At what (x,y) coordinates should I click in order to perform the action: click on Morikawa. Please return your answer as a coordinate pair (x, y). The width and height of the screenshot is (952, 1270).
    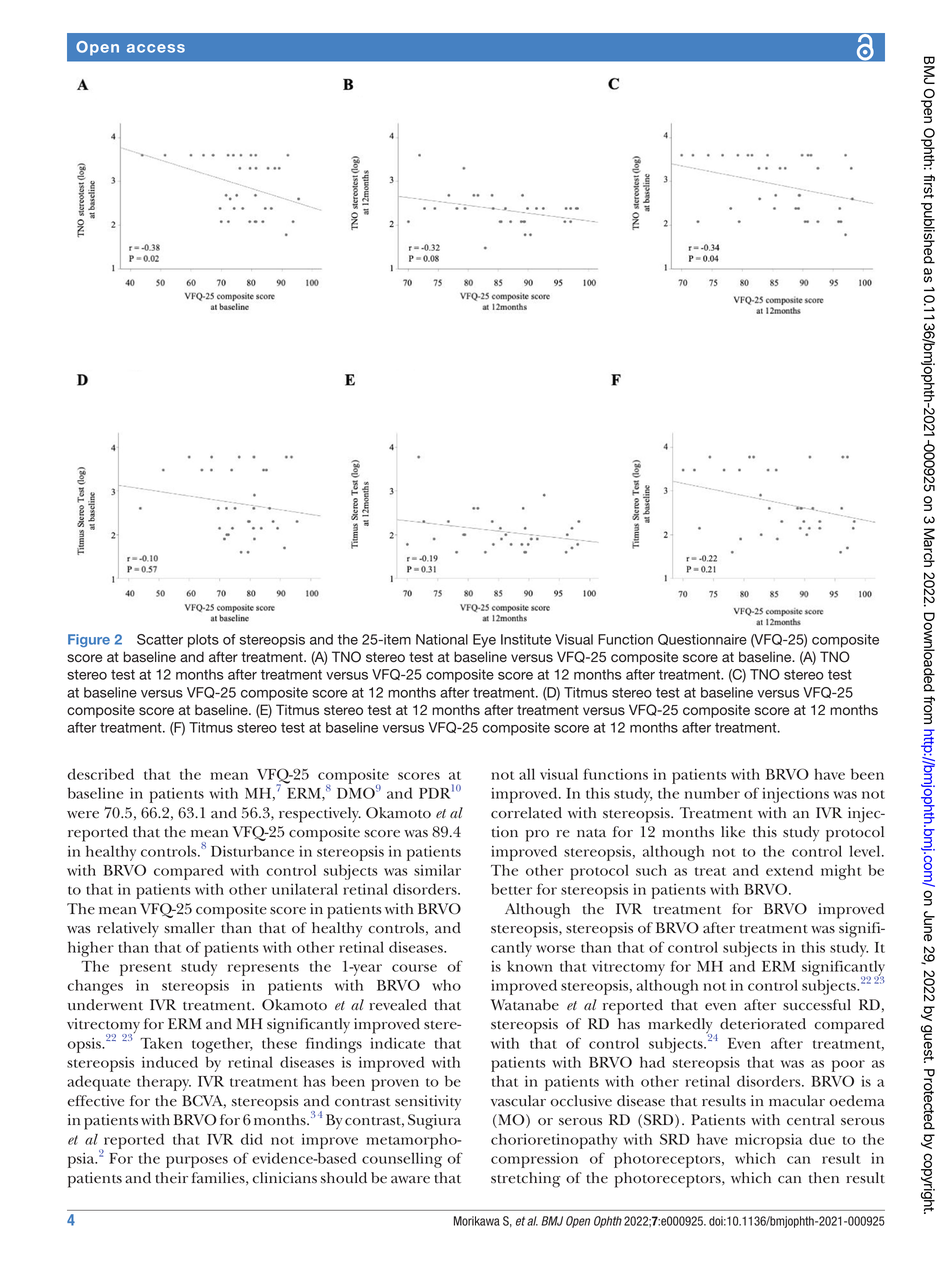
    Looking at the image, I should click on (477, 1221).
